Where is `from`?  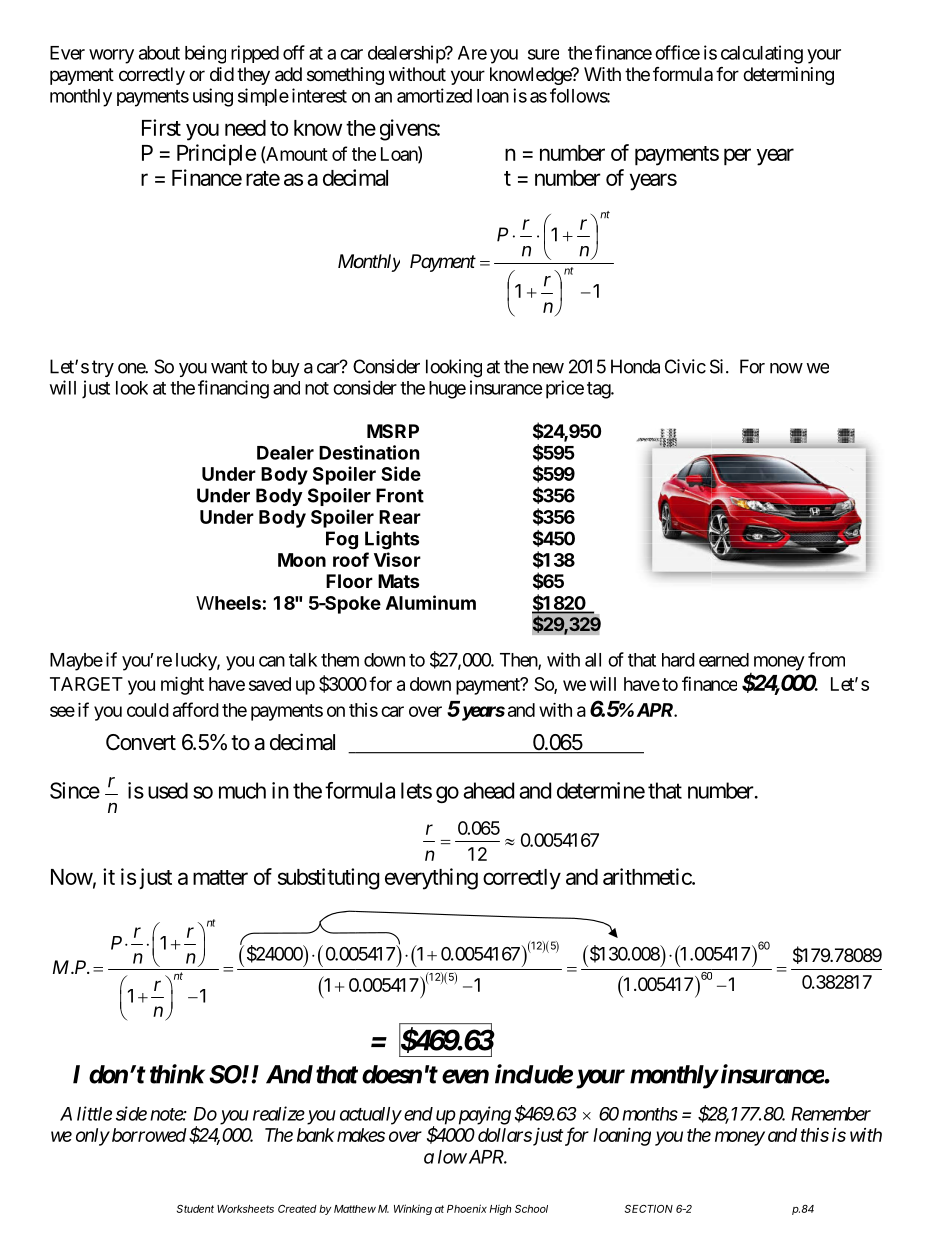
from is located at coordinates (826, 659).
